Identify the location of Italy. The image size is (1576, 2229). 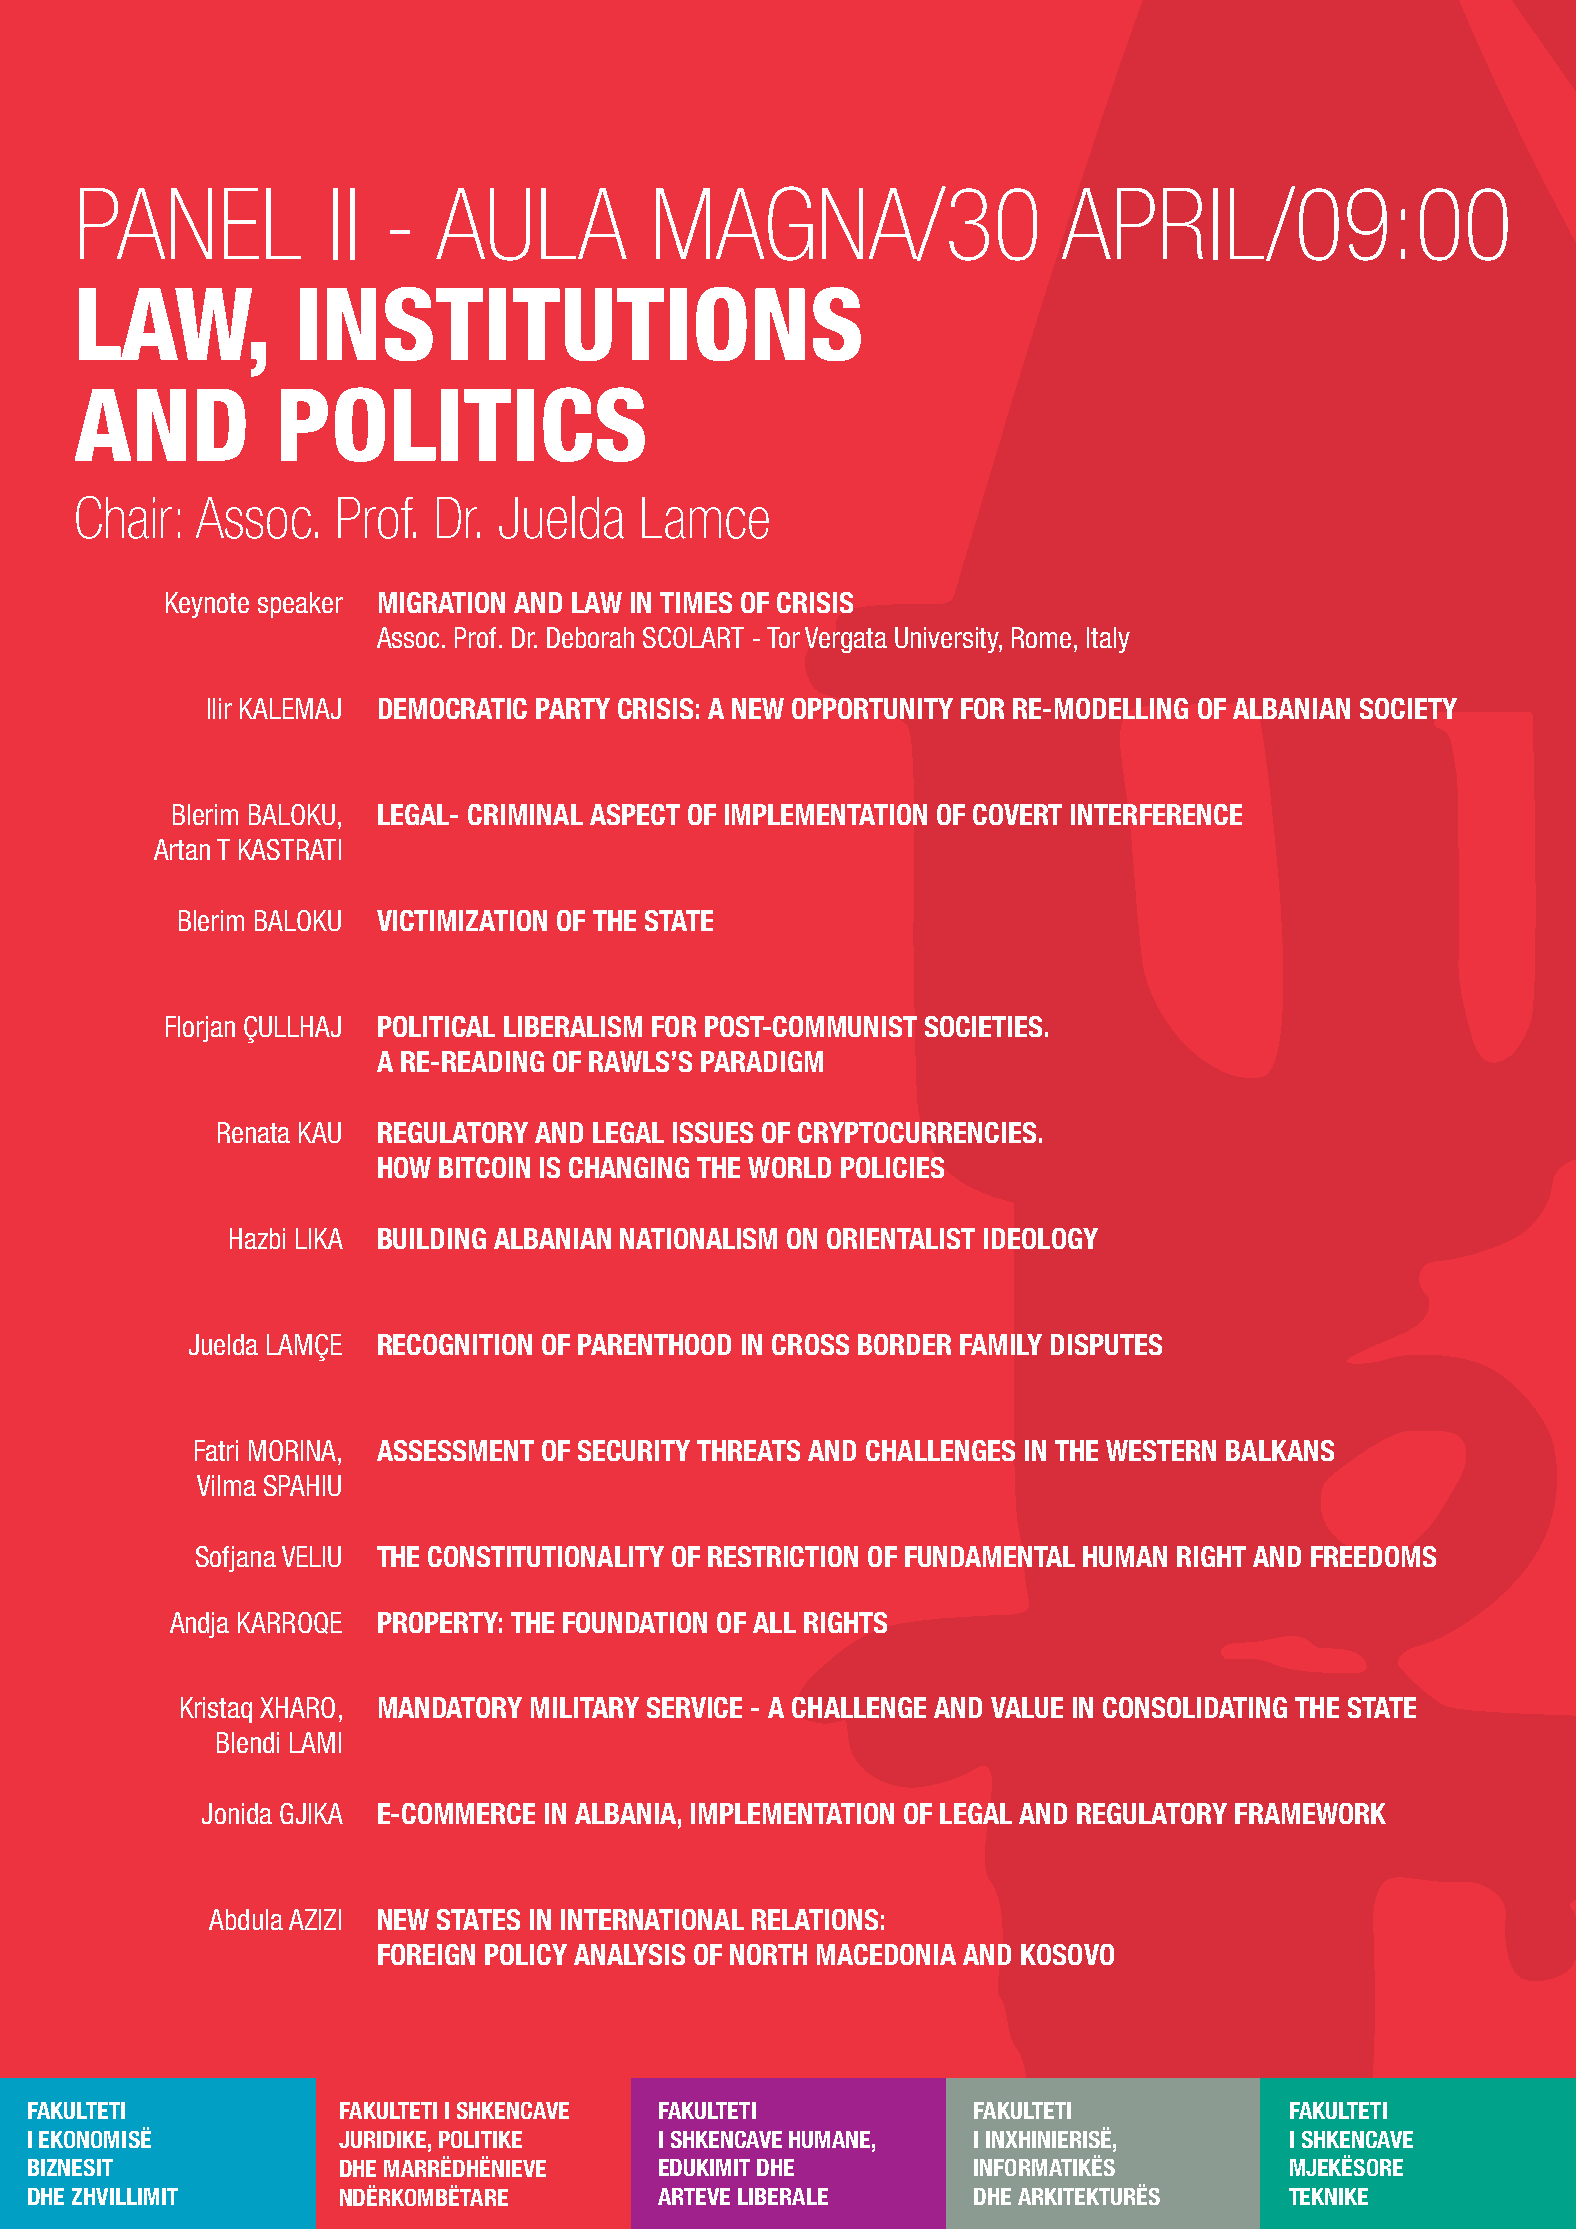
(1108, 640).
